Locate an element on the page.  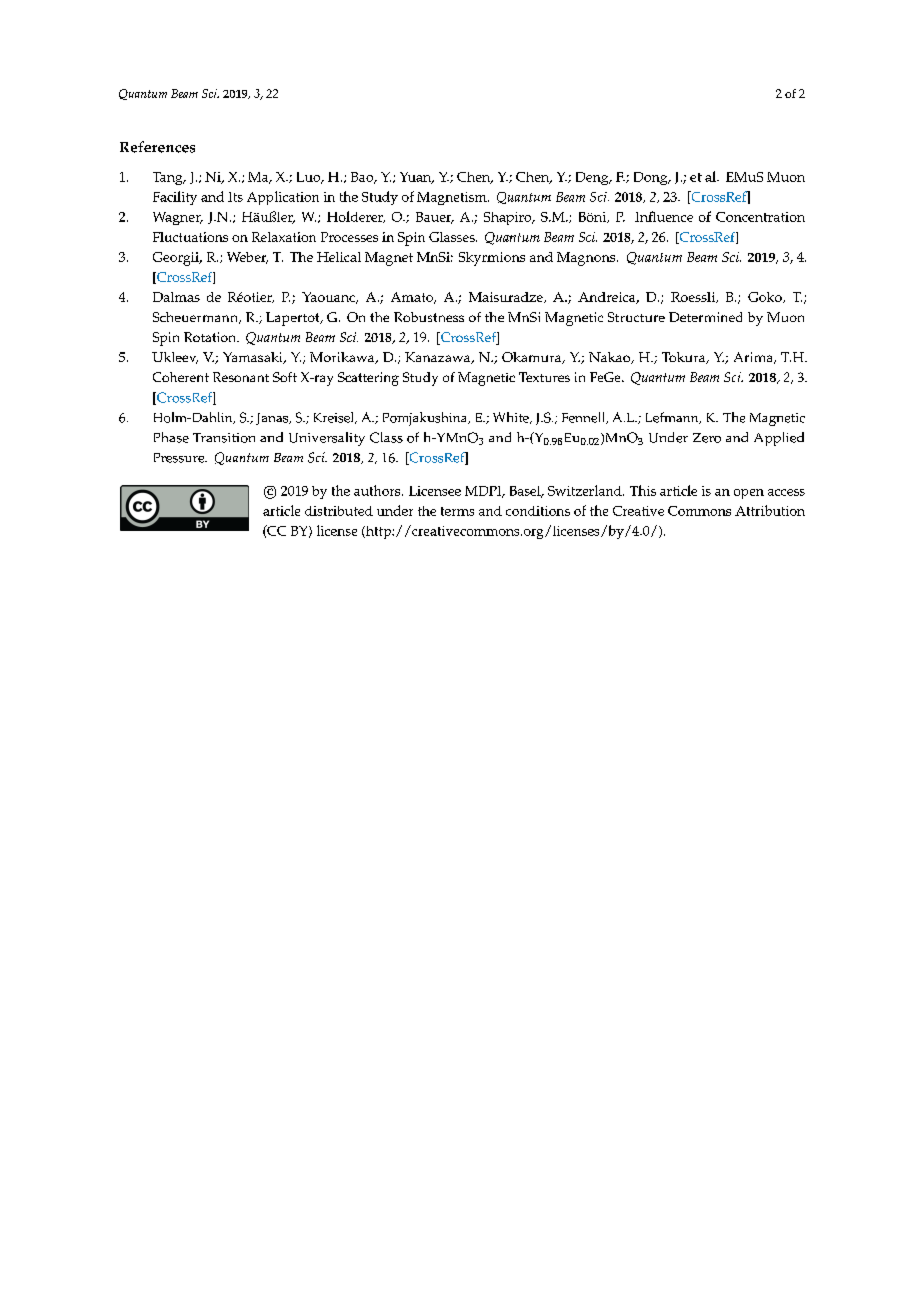
distributed is located at coordinates (339, 511).
